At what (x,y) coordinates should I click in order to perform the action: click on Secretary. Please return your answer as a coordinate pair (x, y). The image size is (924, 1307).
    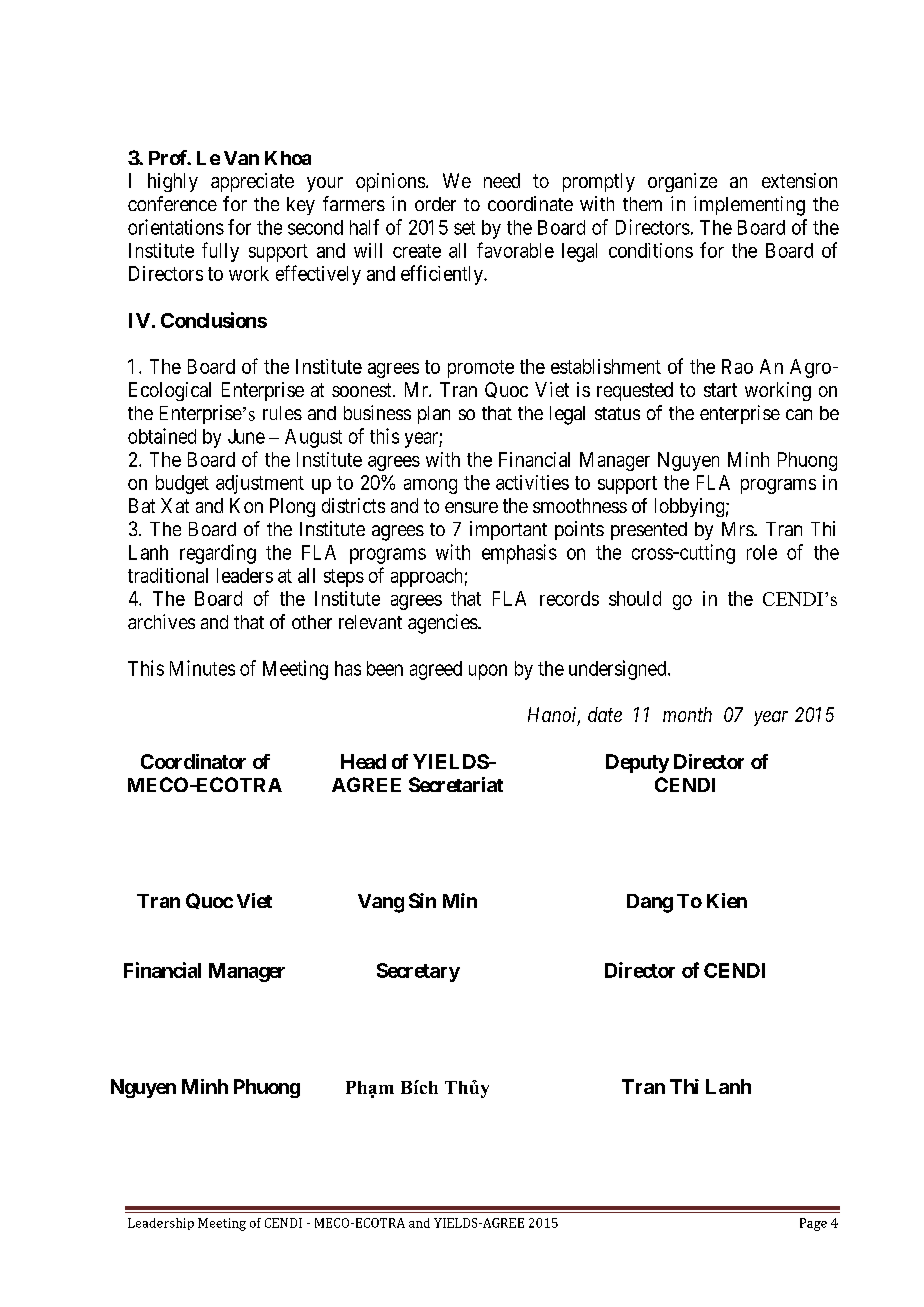
    Looking at the image, I should click on (418, 972).
